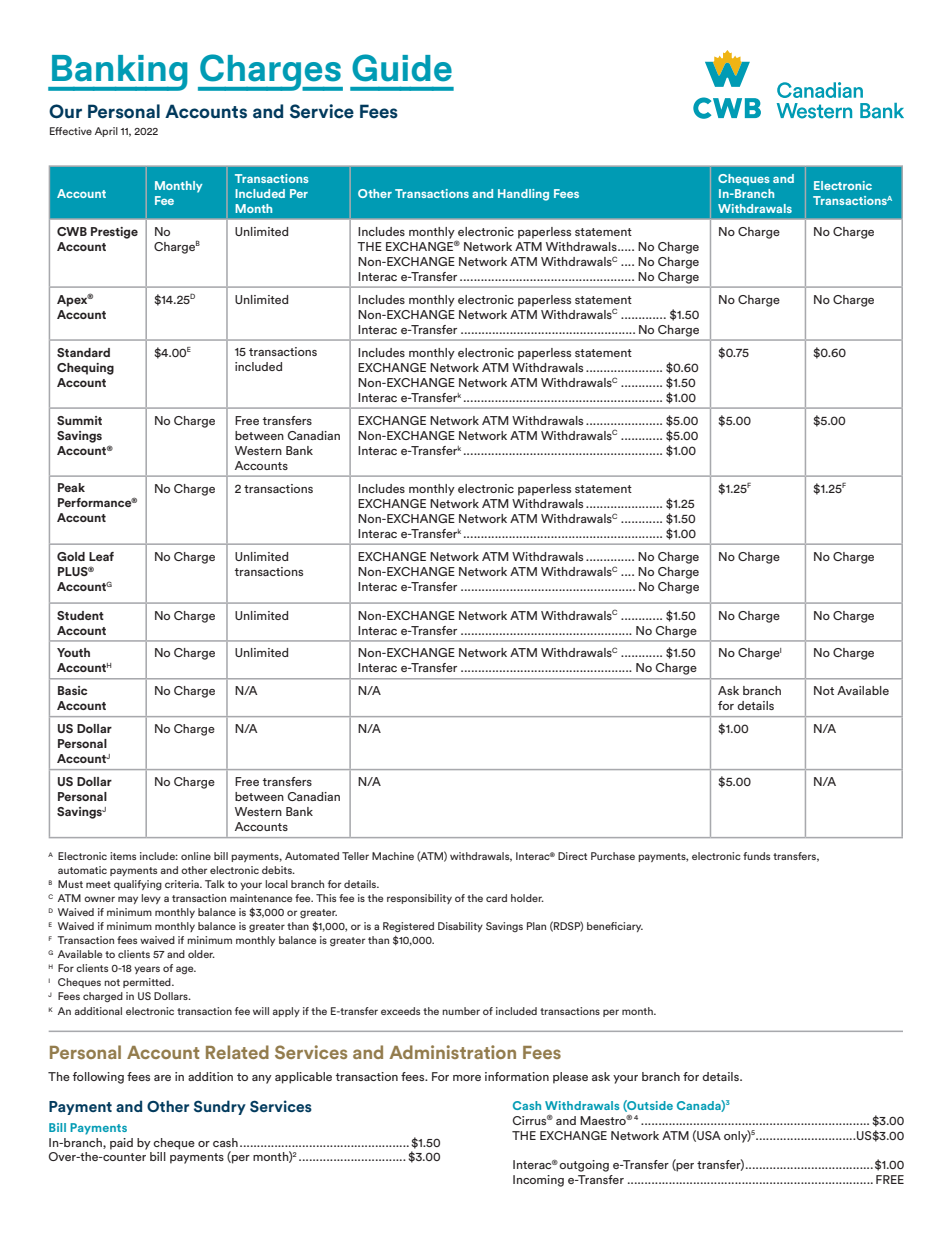 The image size is (952, 1233). I want to click on April, so click(106, 132).
